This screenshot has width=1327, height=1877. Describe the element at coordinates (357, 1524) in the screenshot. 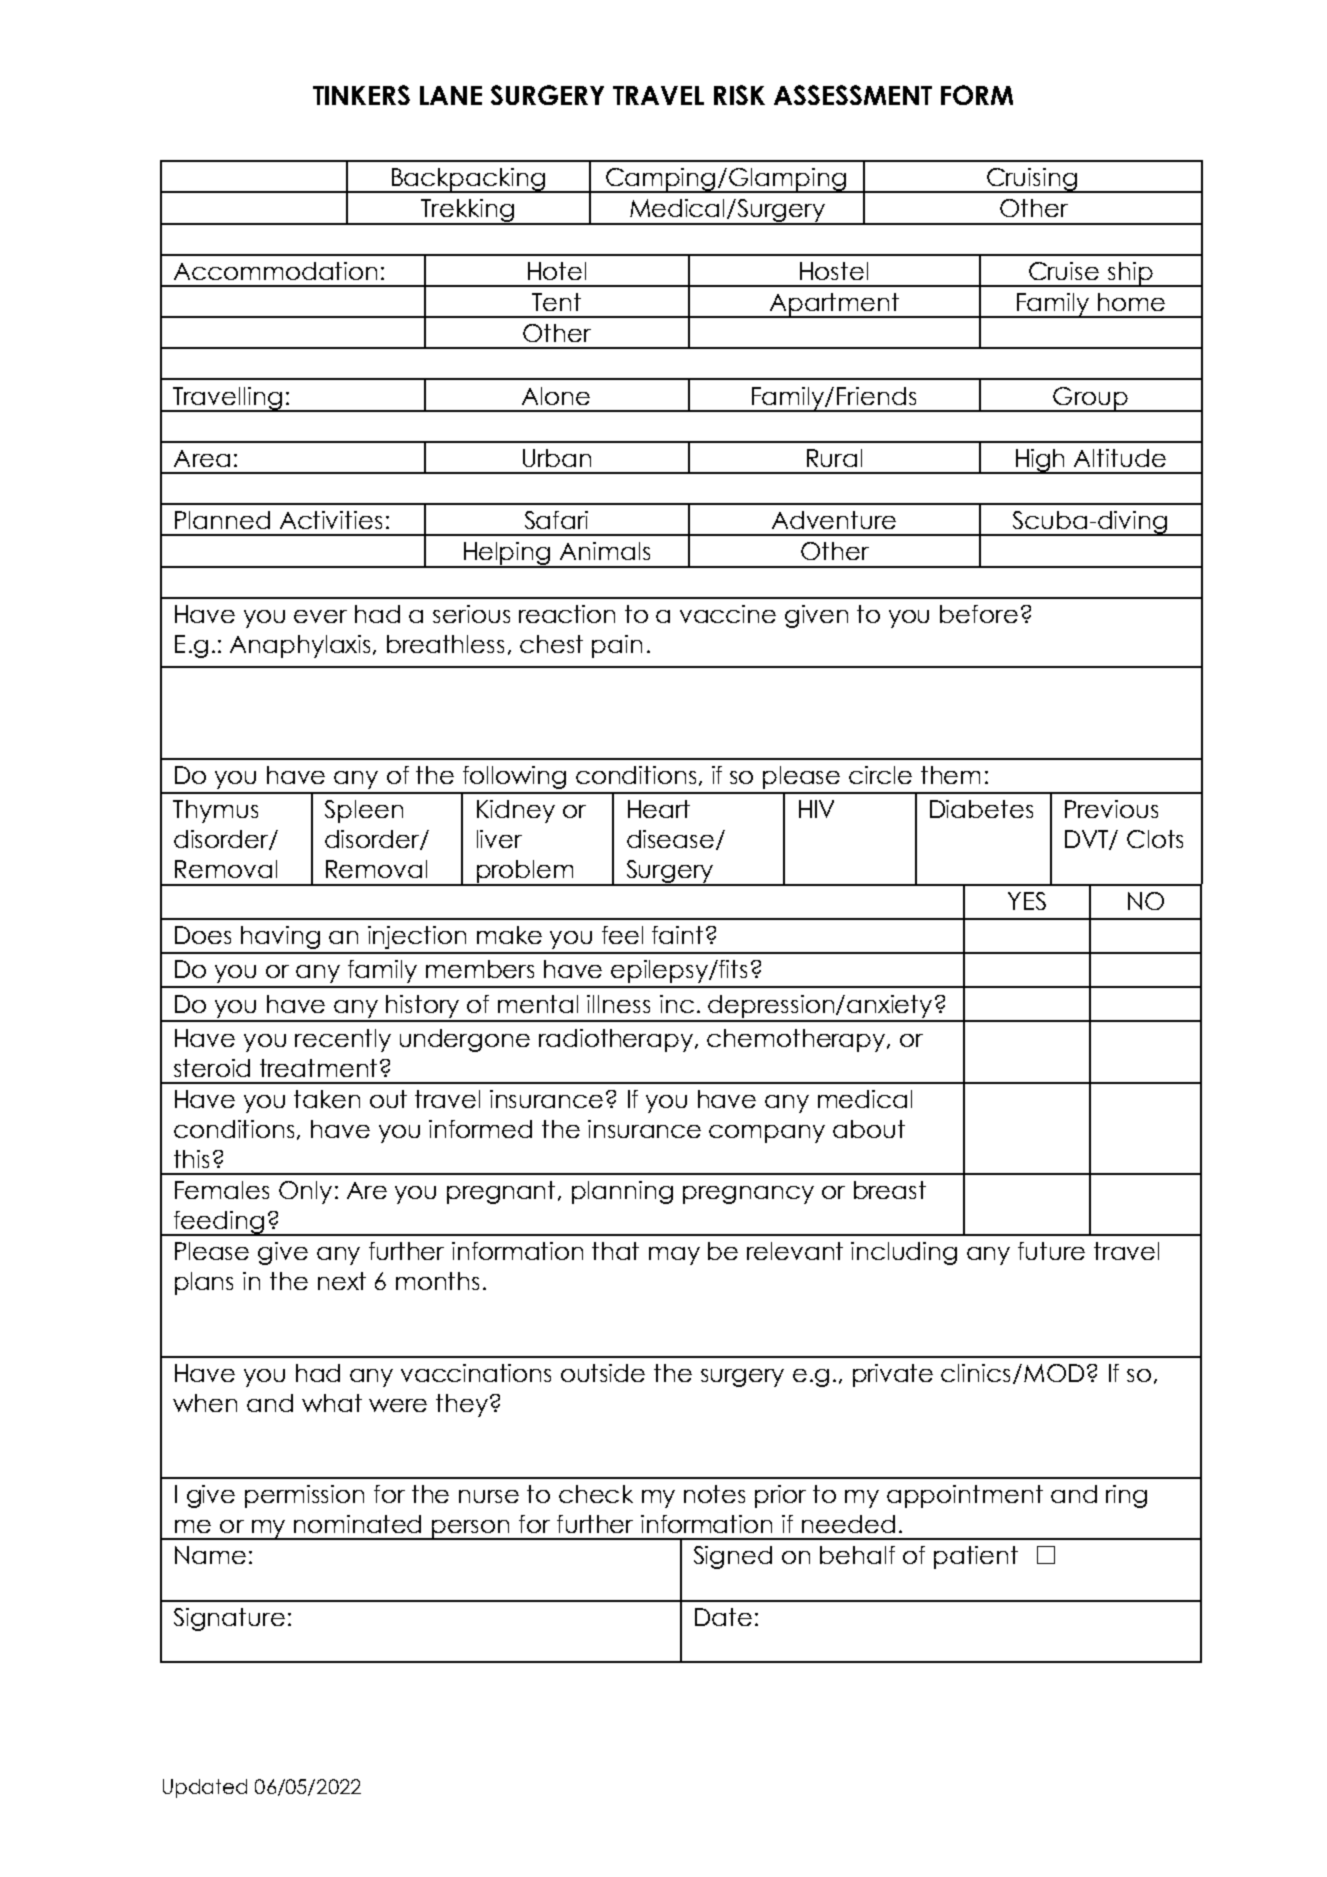

I see `nominated` at that location.
